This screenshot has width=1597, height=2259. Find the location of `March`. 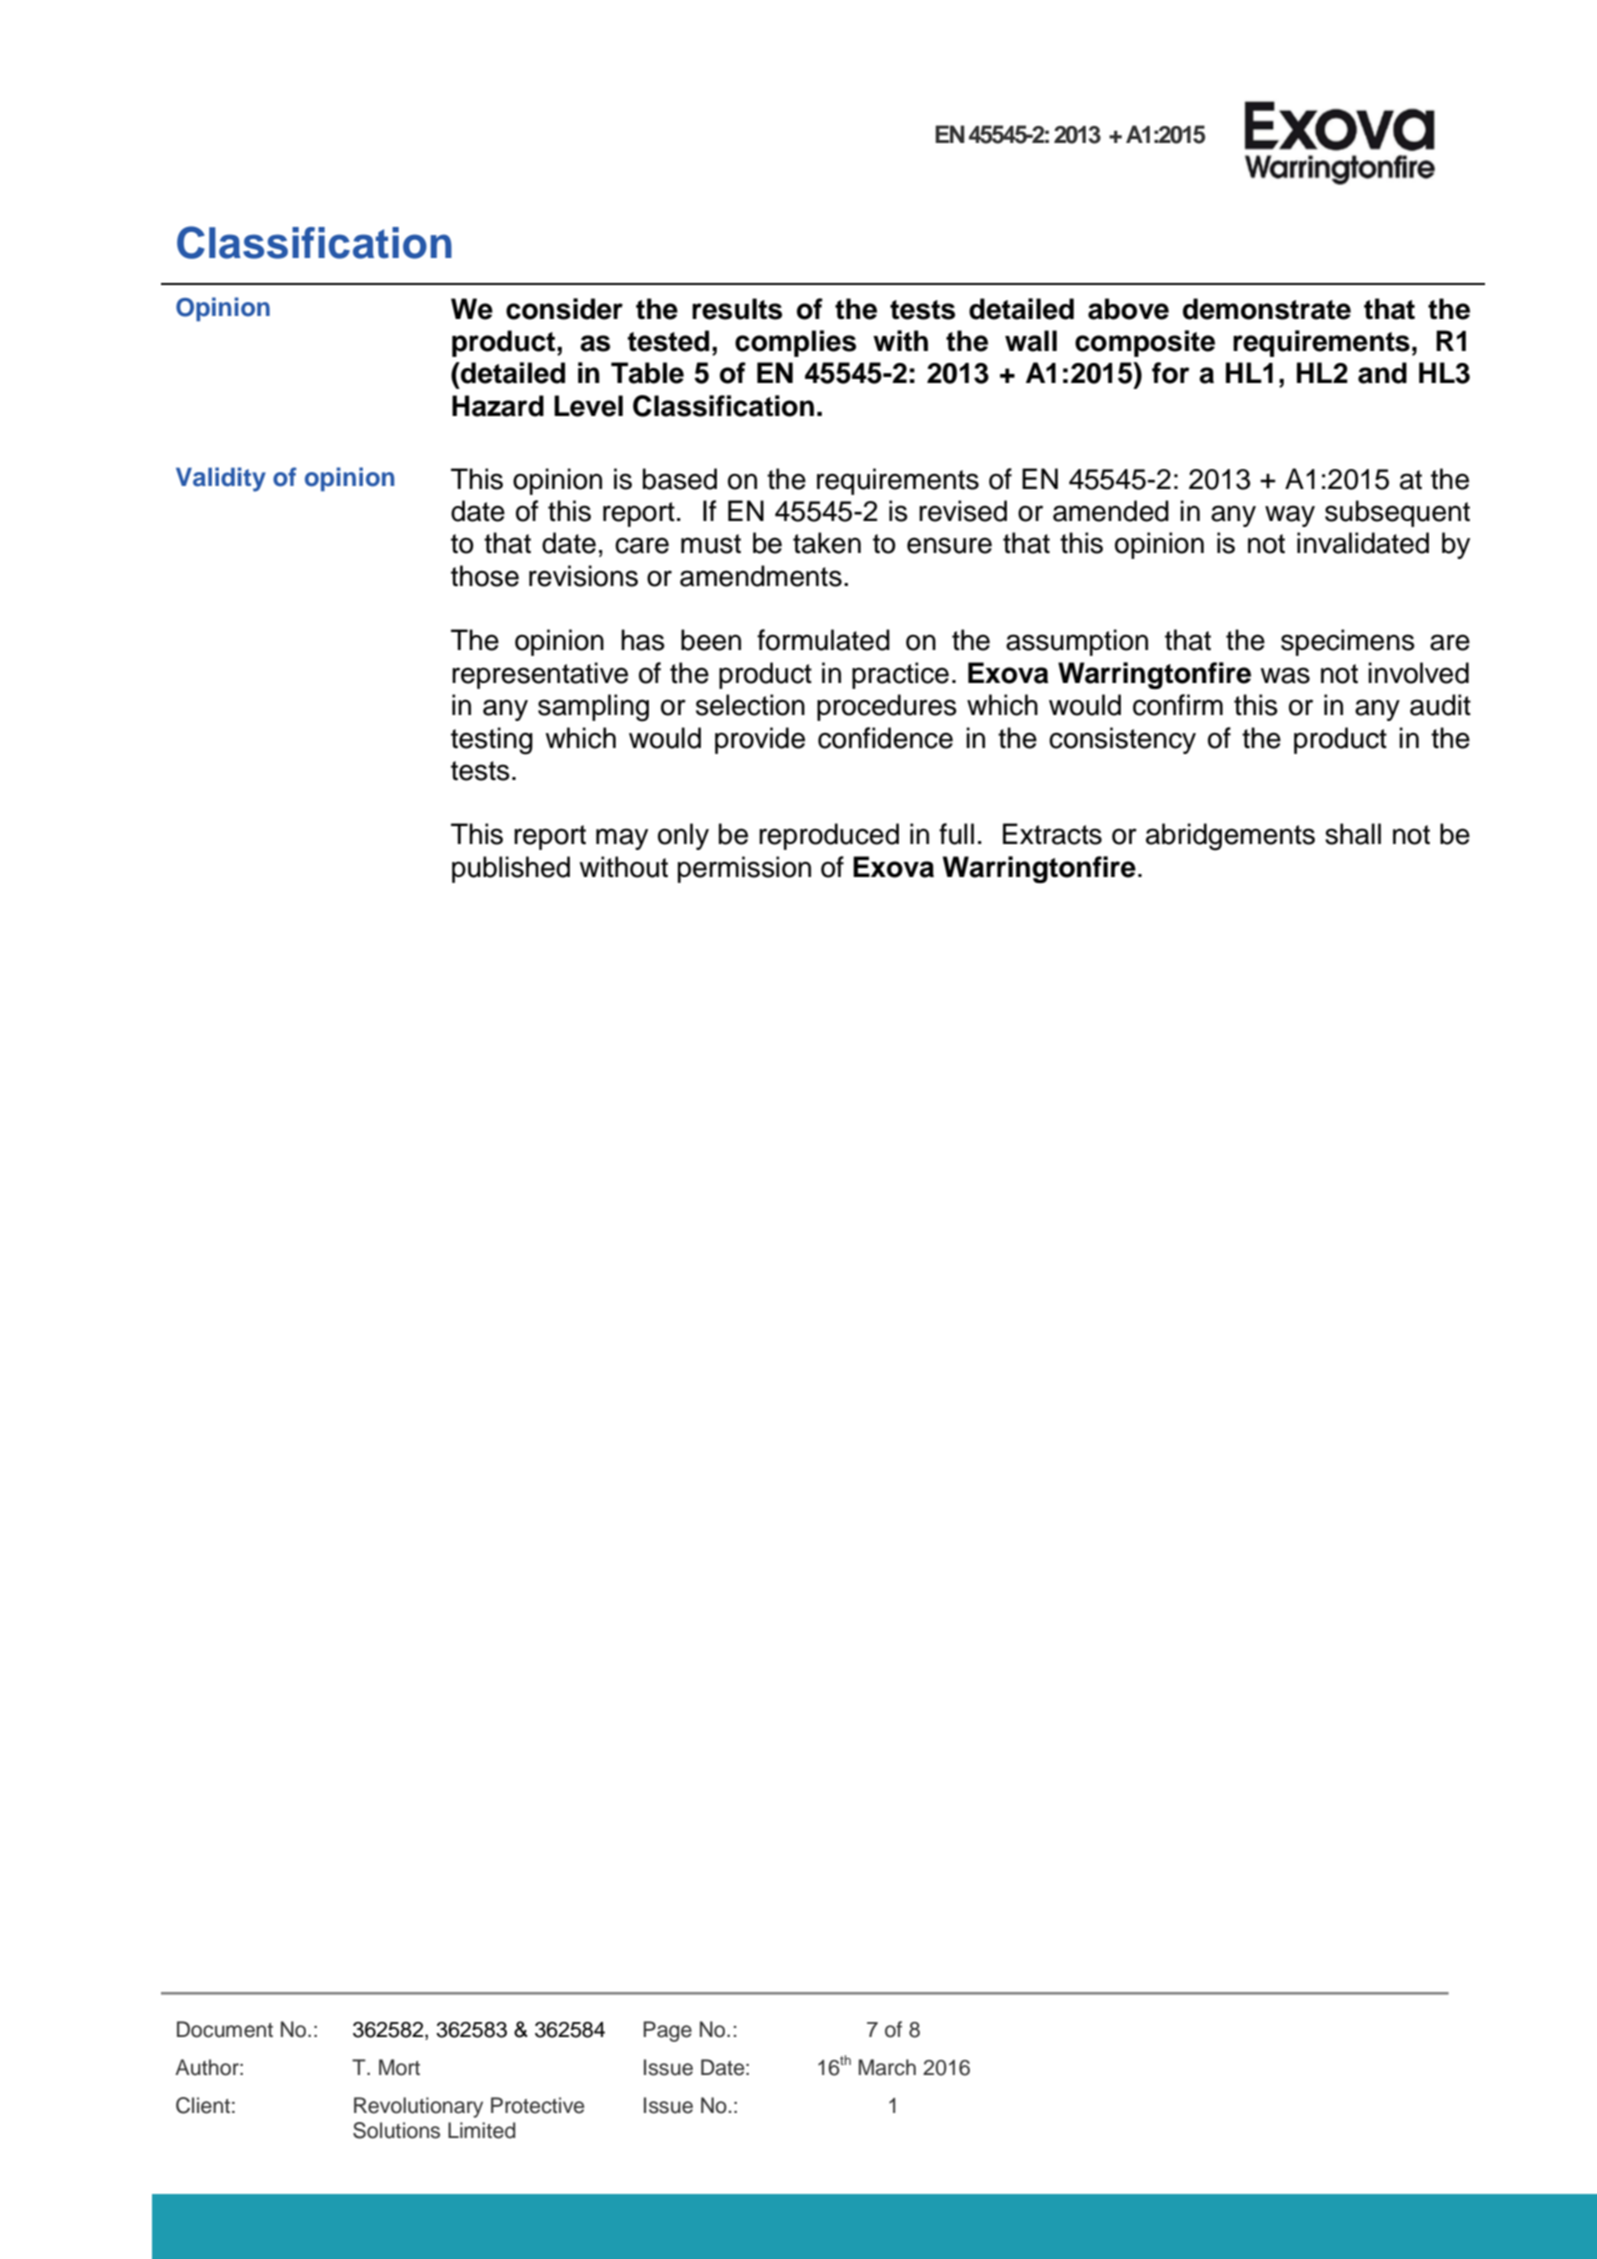

March is located at coordinates (887, 2067).
